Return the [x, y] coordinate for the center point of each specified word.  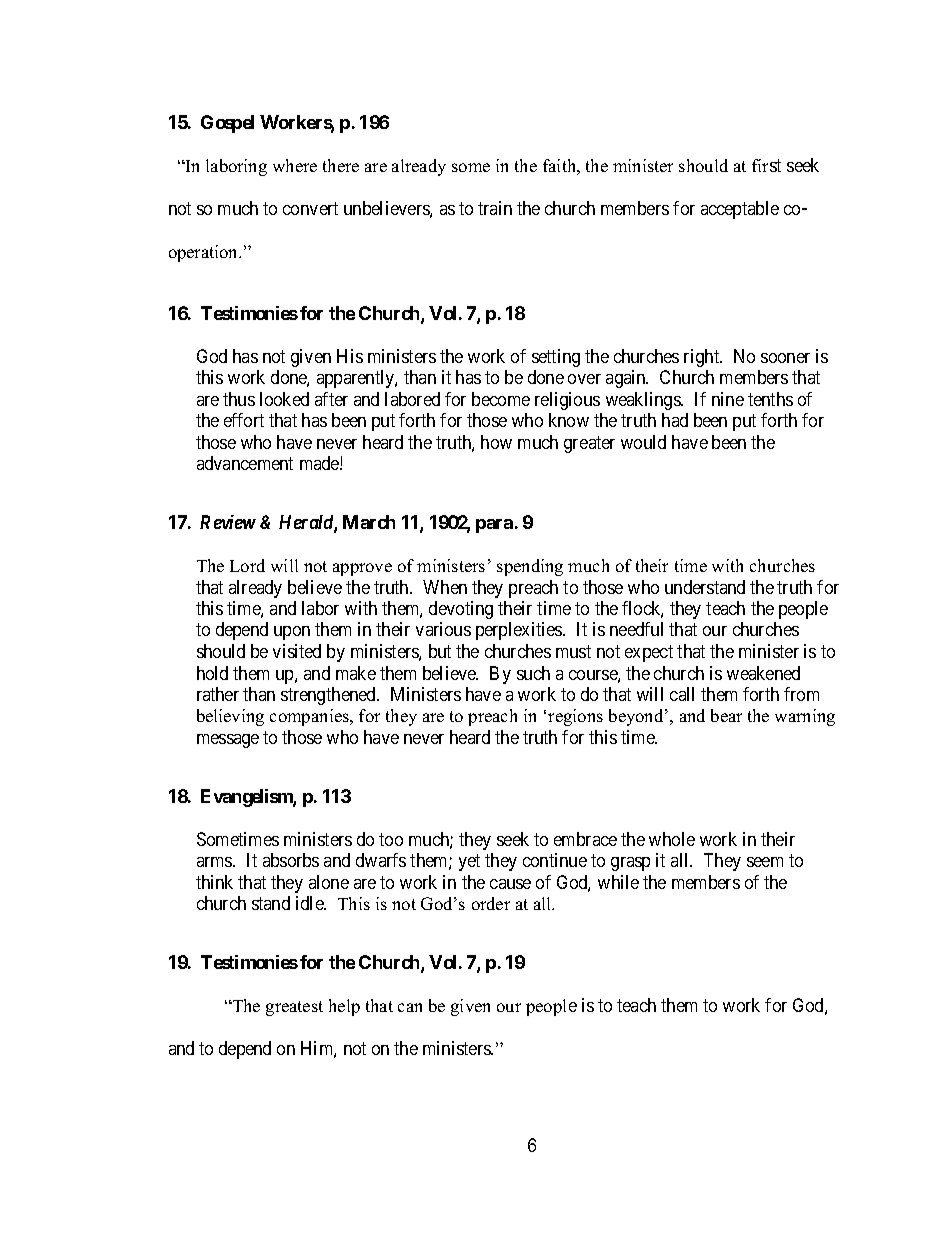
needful [636, 629]
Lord [247, 565]
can [410, 1007]
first [766, 165]
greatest [294, 1008]
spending [530, 567]
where [295, 165]
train [495, 208]
